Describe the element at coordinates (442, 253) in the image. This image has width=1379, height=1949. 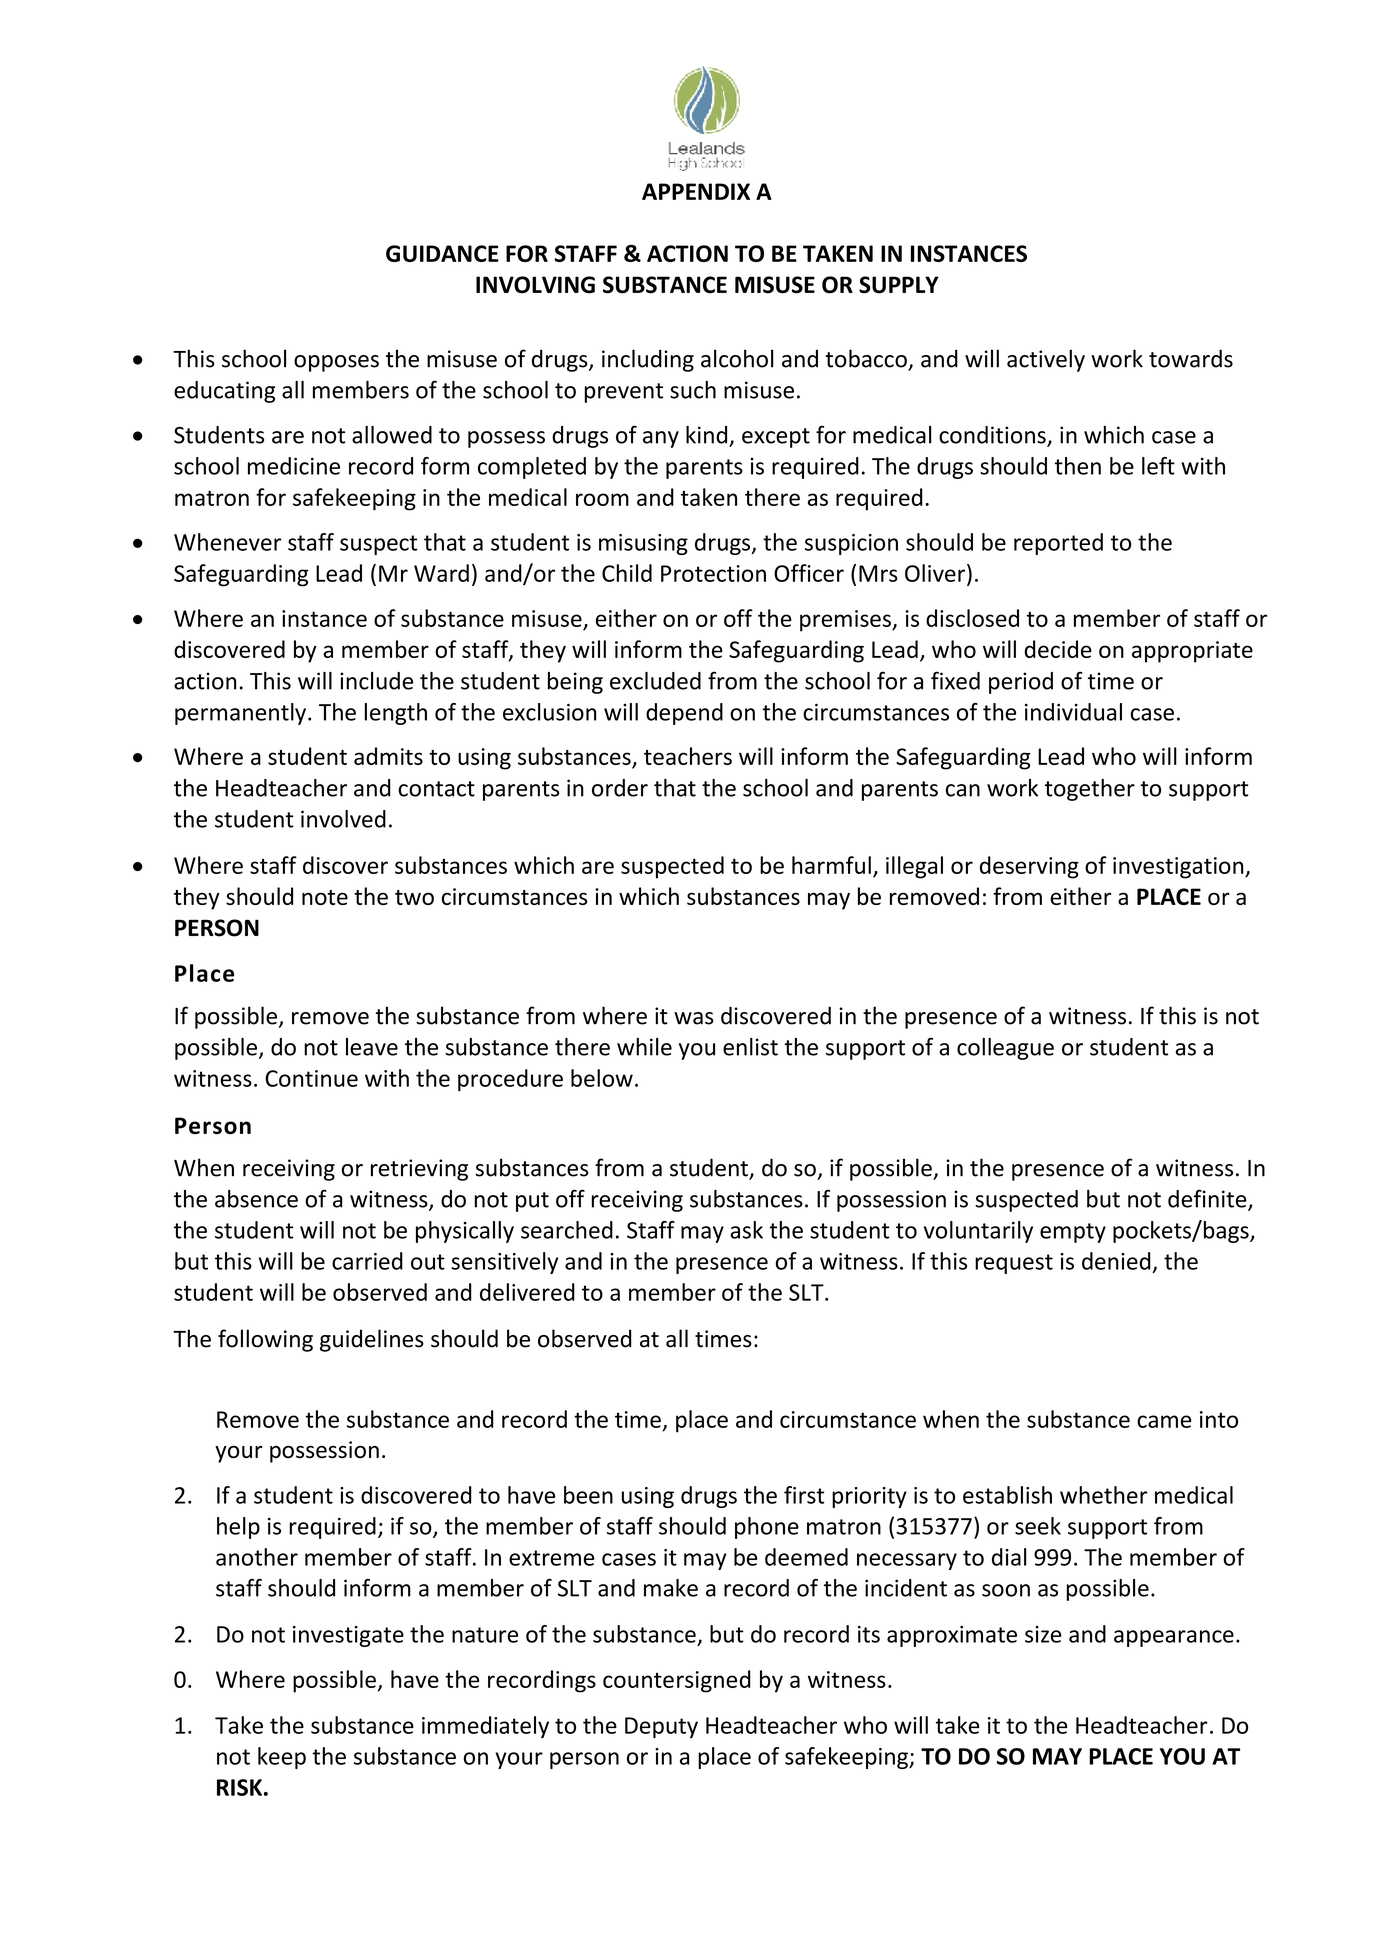
I see `GUIDANCE` at that location.
